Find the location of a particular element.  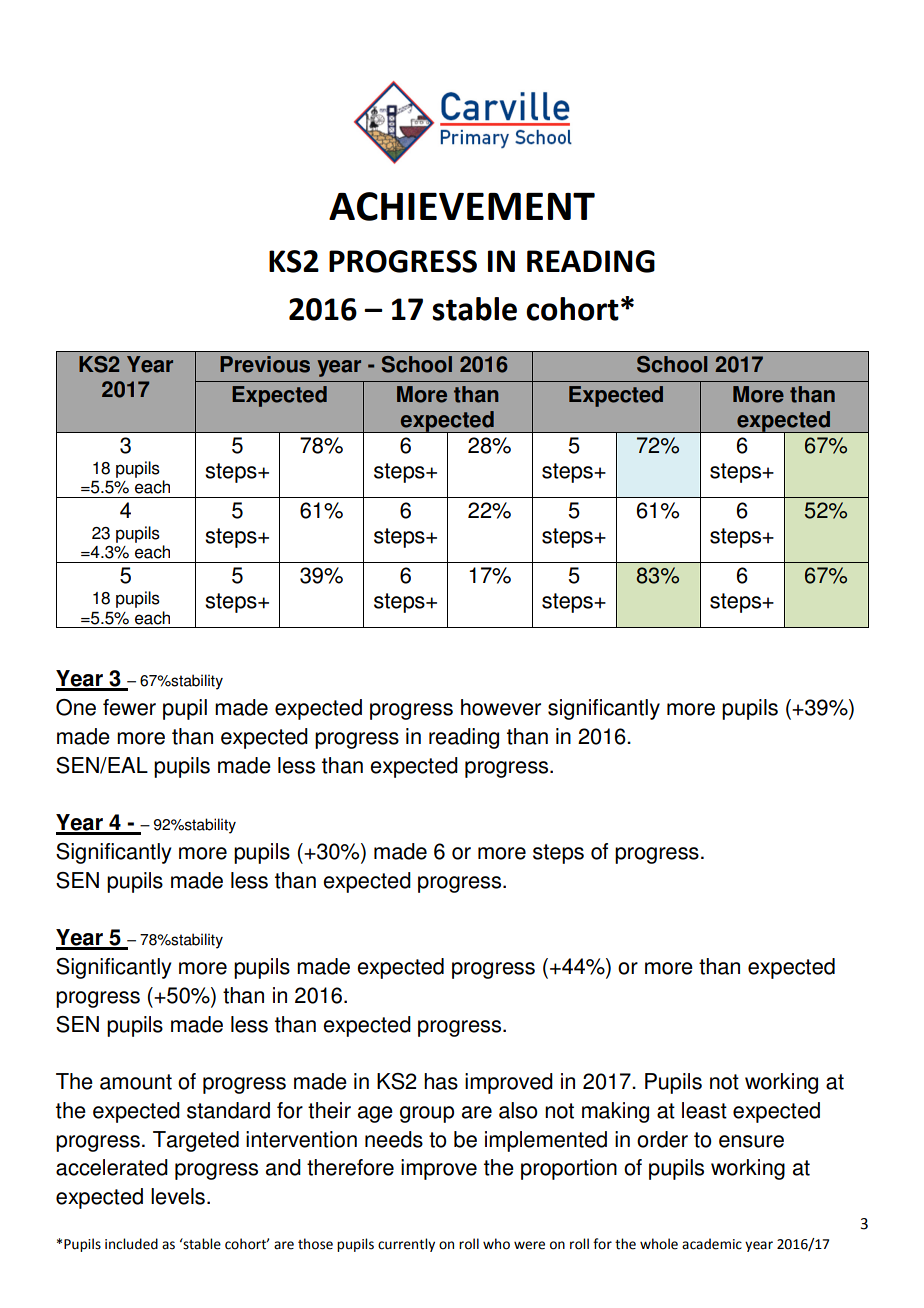

standard is located at coordinates (228, 1110).
